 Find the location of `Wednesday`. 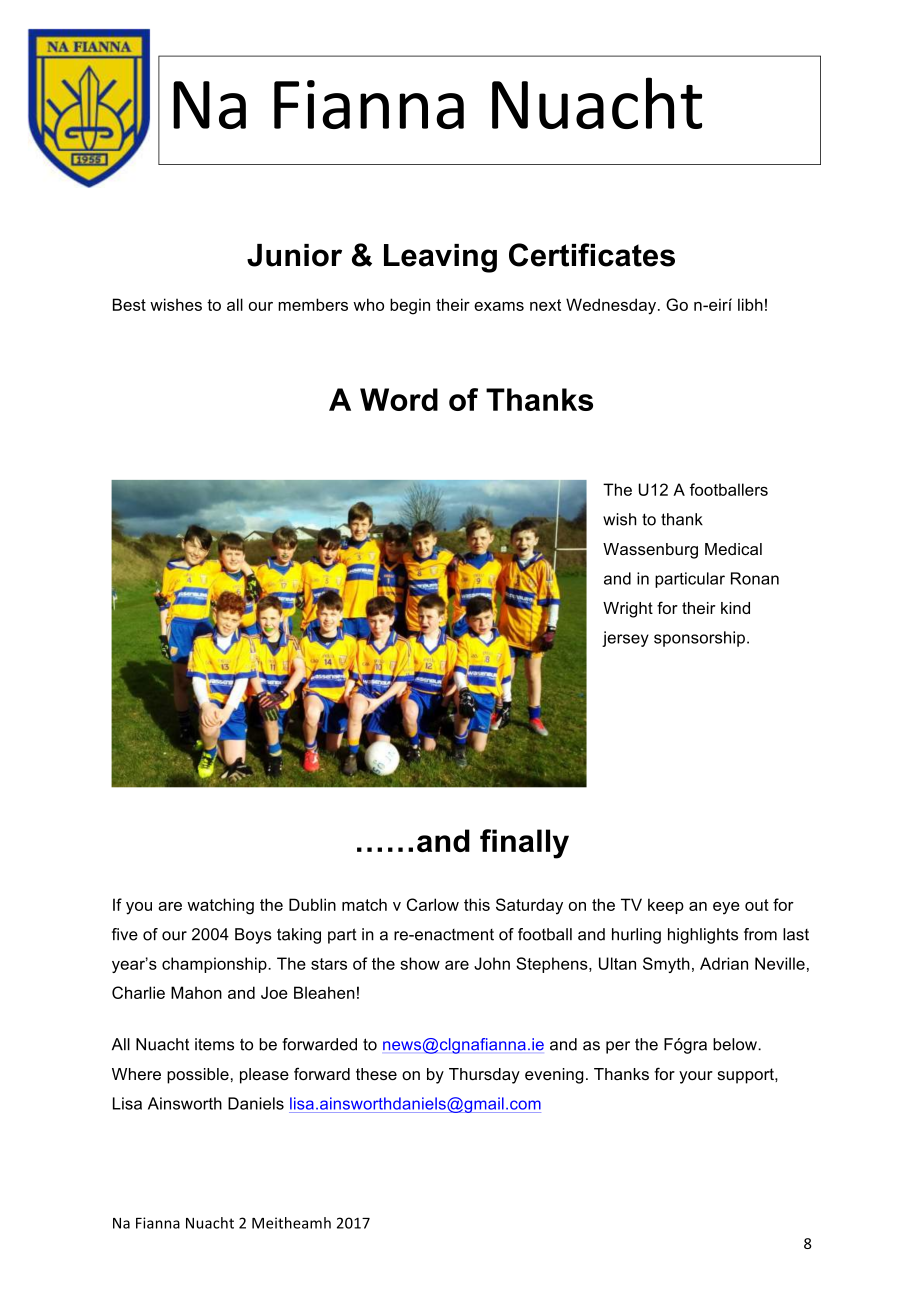

Wednesday is located at coordinates (612, 306).
